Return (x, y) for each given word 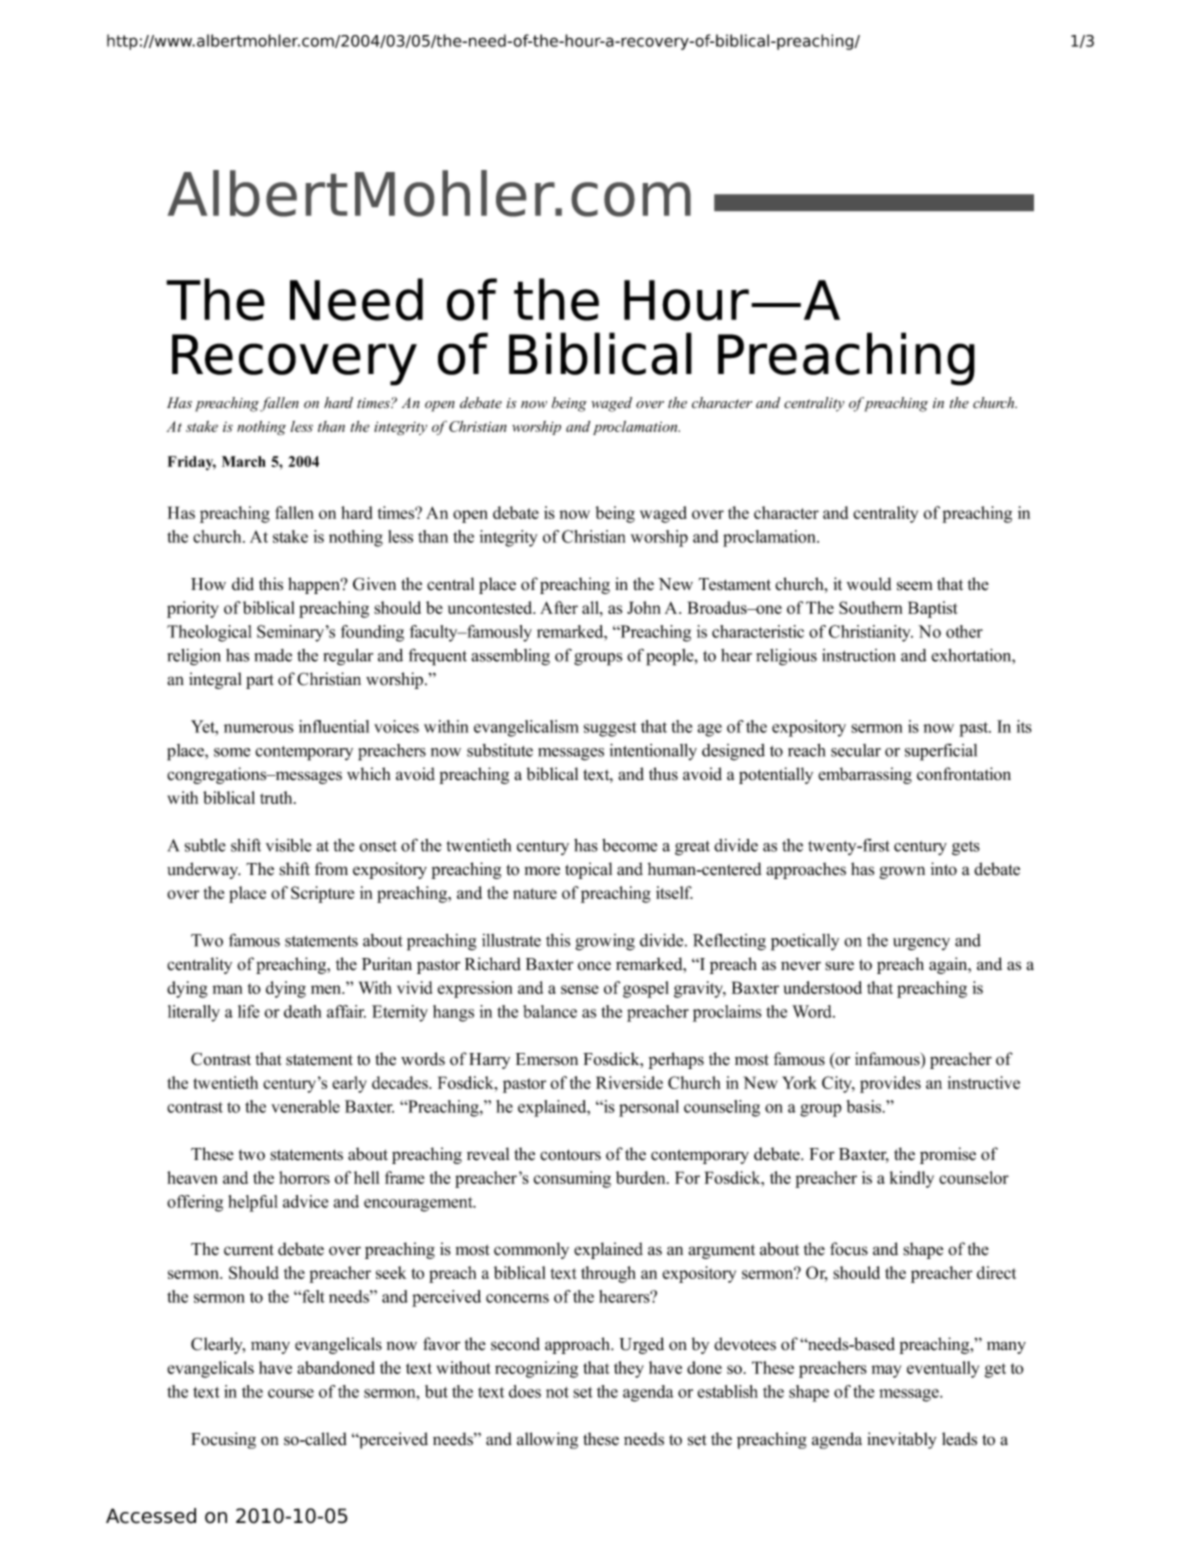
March (244, 461)
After (559, 607)
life (248, 1011)
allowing (547, 1440)
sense (580, 989)
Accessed (151, 1516)
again (949, 965)
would (869, 584)
